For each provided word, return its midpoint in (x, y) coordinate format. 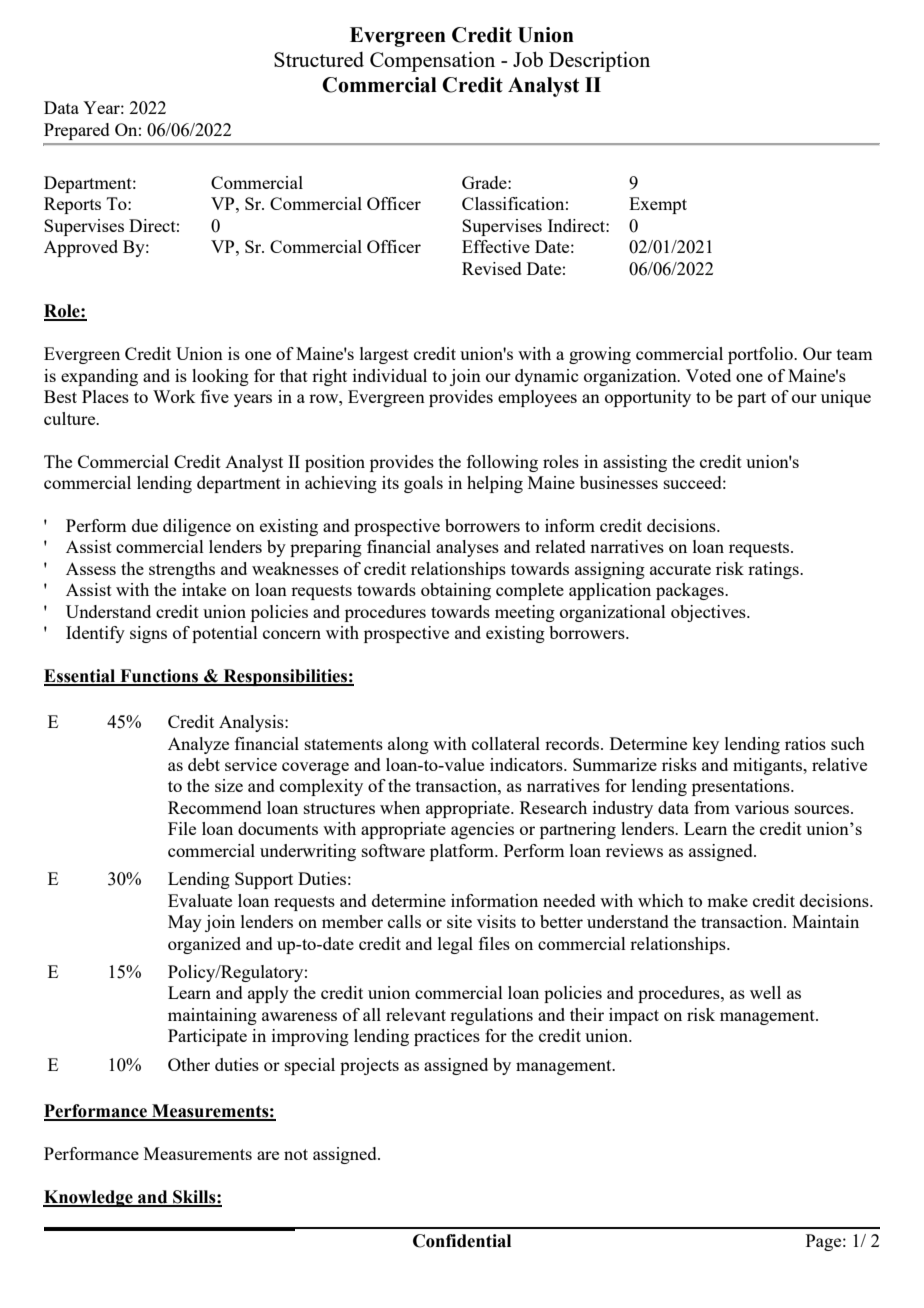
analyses (467, 548)
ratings (774, 570)
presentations (742, 787)
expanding (99, 377)
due (145, 525)
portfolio (761, 355)
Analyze (198, 745)
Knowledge (89, 1198)
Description (599, 61)
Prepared (77, 131)
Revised (492, 268)
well (765, 992)
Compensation (432, 61)
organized (204, 945)
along (408, 745)
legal (455, 945)
